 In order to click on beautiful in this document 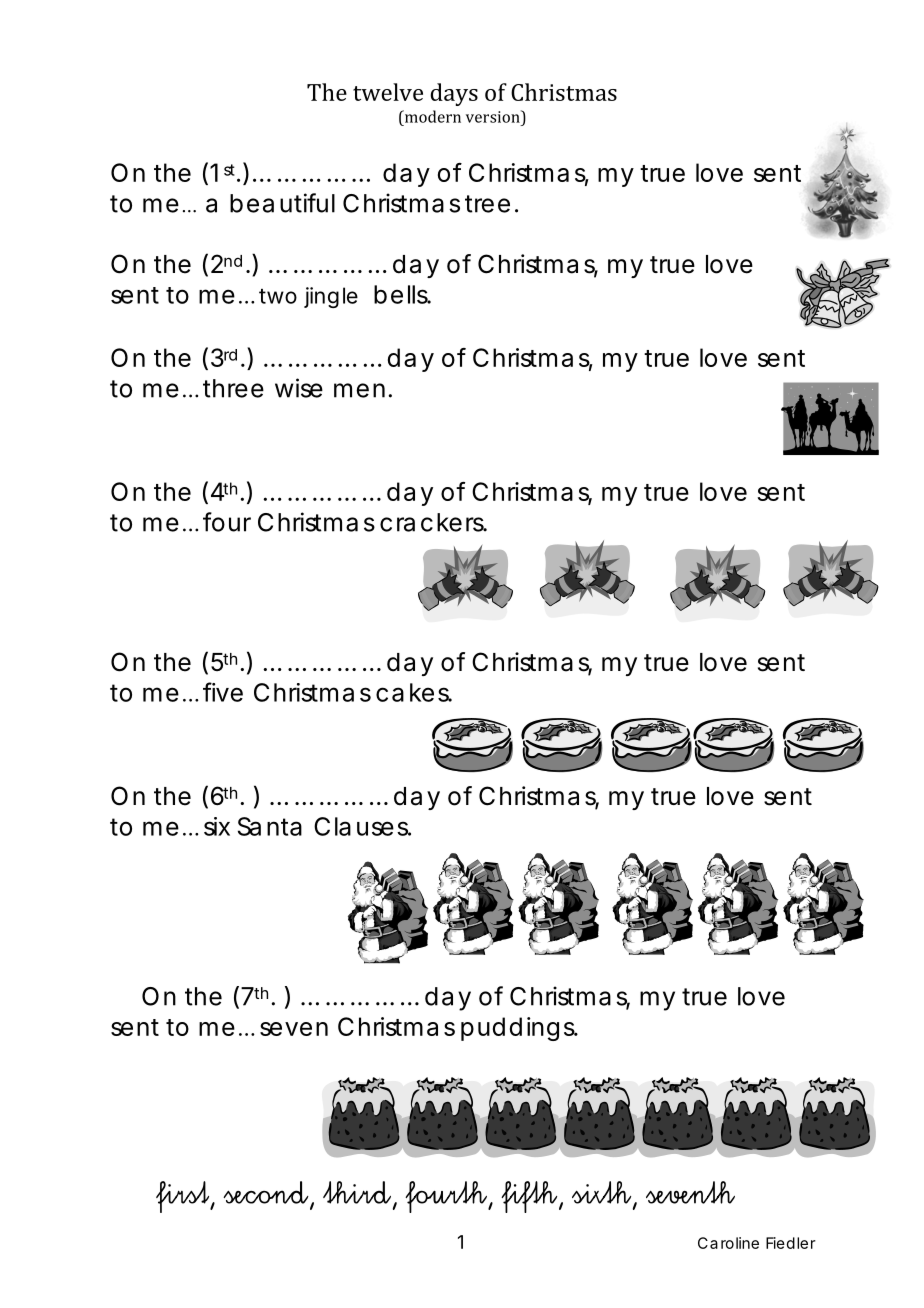, I will do `click(282, 203)`.
